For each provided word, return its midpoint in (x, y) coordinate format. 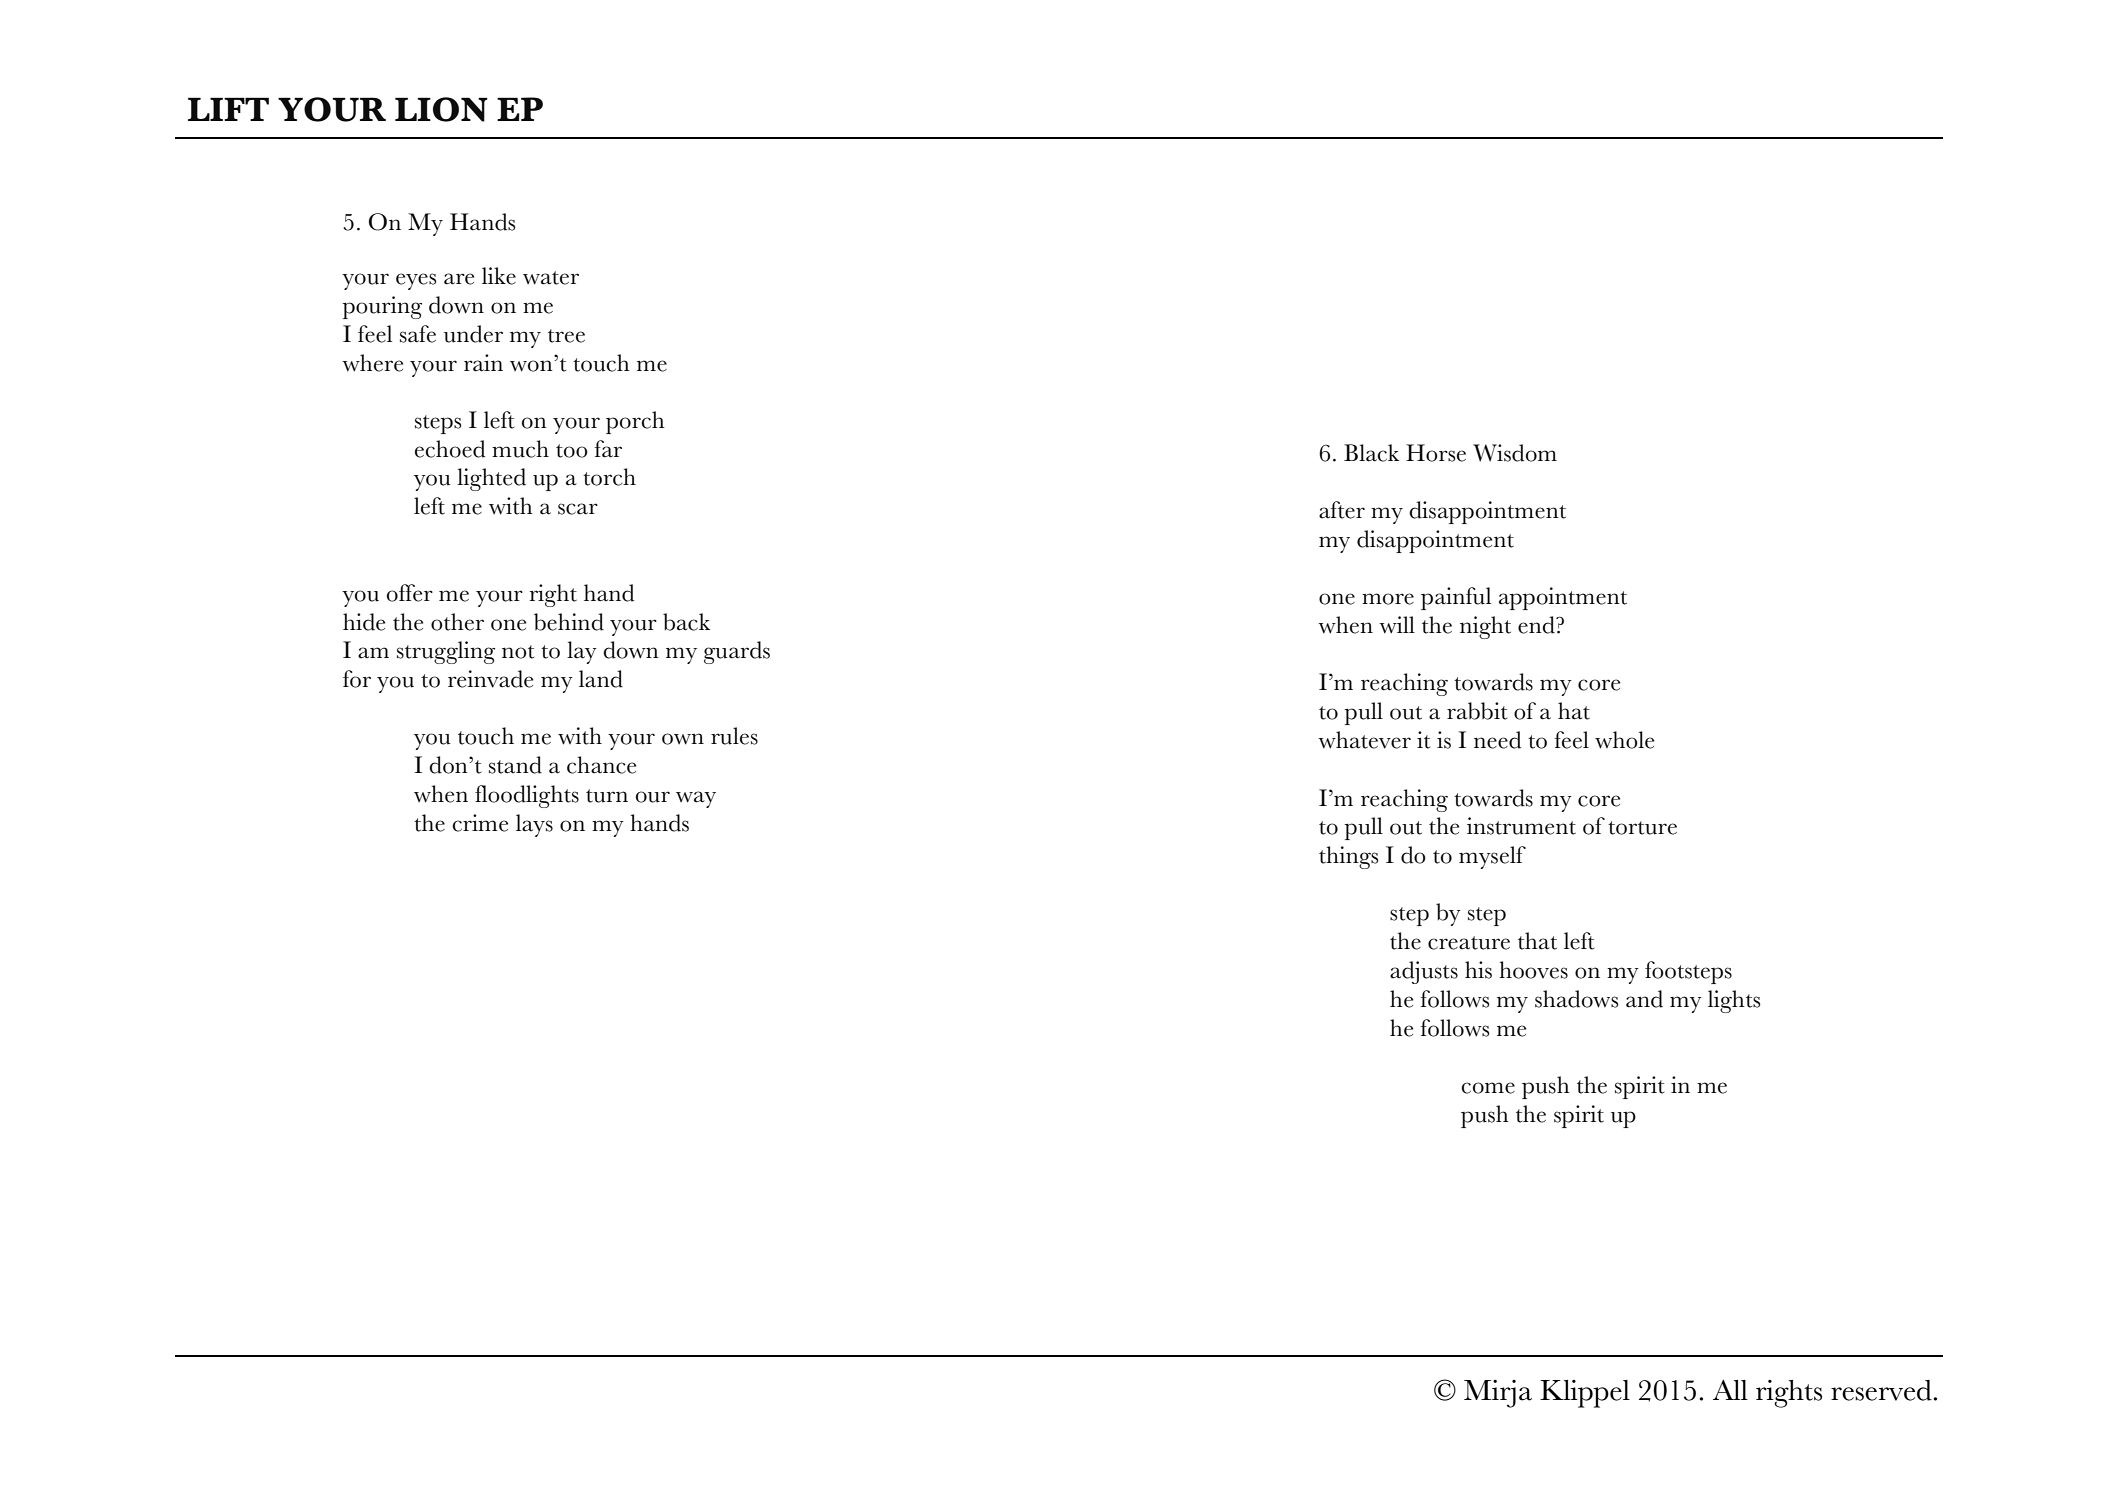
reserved (1882, 1390)
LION (441, 109)
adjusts (1424, 972)
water (551, 278)
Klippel (1585, 1394)
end (1537, 625)
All (1730, 1390)
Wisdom (1515, 453)
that (1537, 941)
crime (480, 823)
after (1342, 510)
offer (410, 593)
